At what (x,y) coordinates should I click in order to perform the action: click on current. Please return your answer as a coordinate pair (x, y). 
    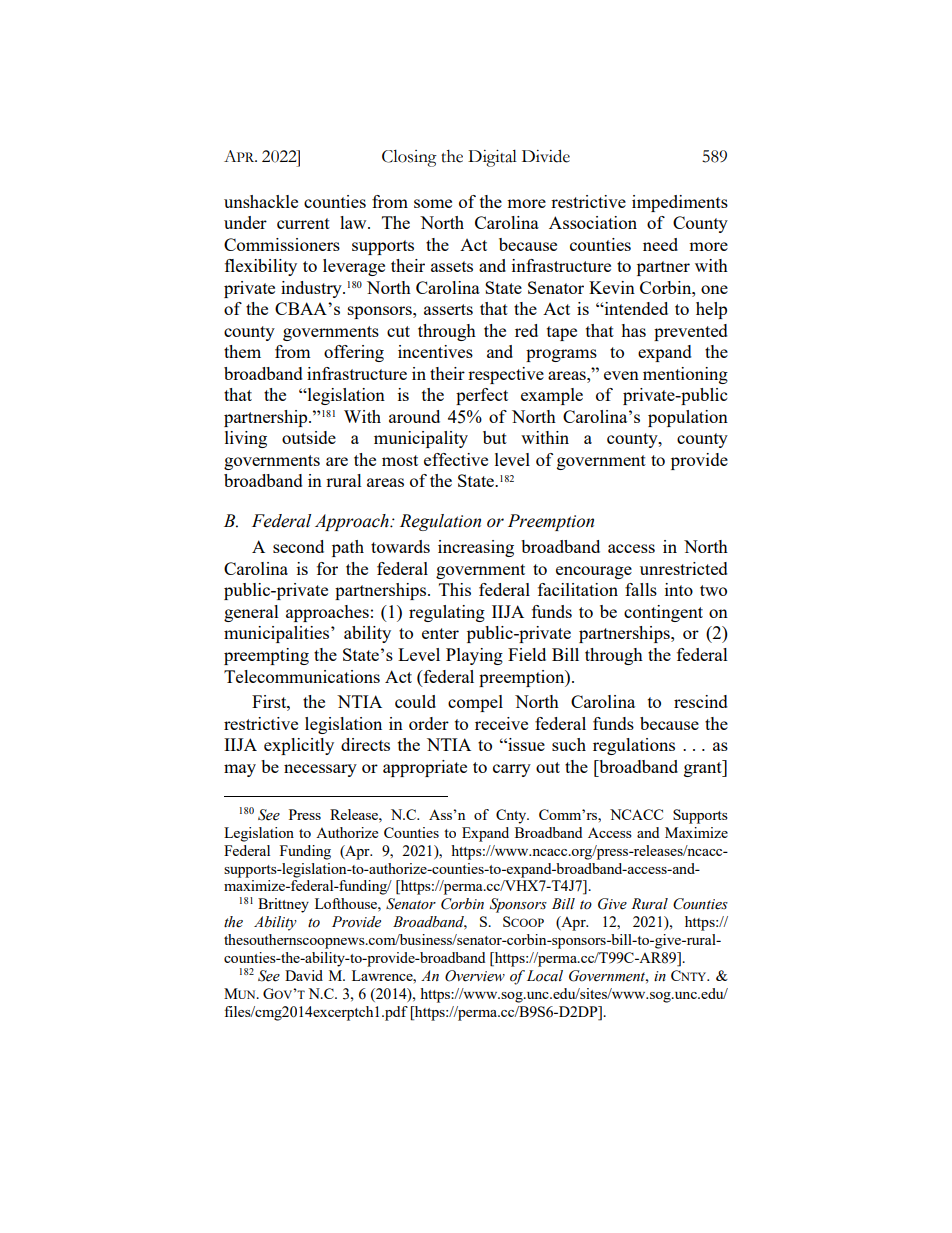
    Looking at the image, I should click on (303, 223).
